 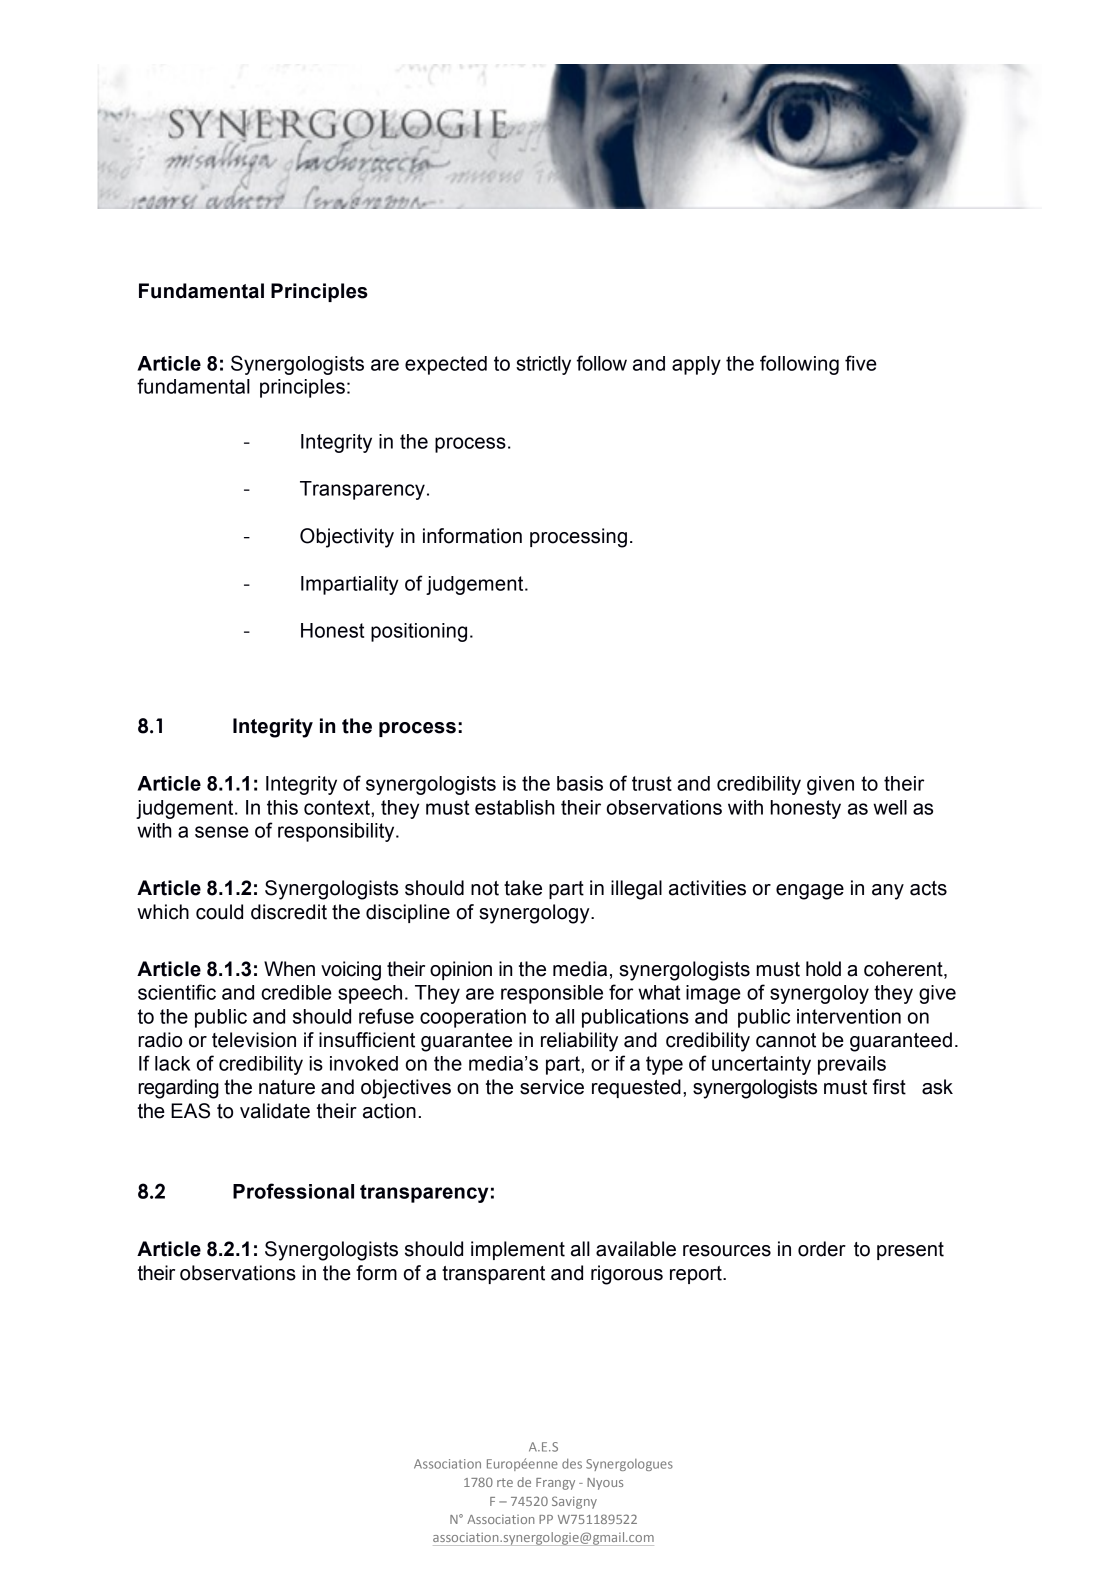 What do you see at coordinates (219, 912) in the screenshot?
I see `could` at bounding box center [219, 912].
